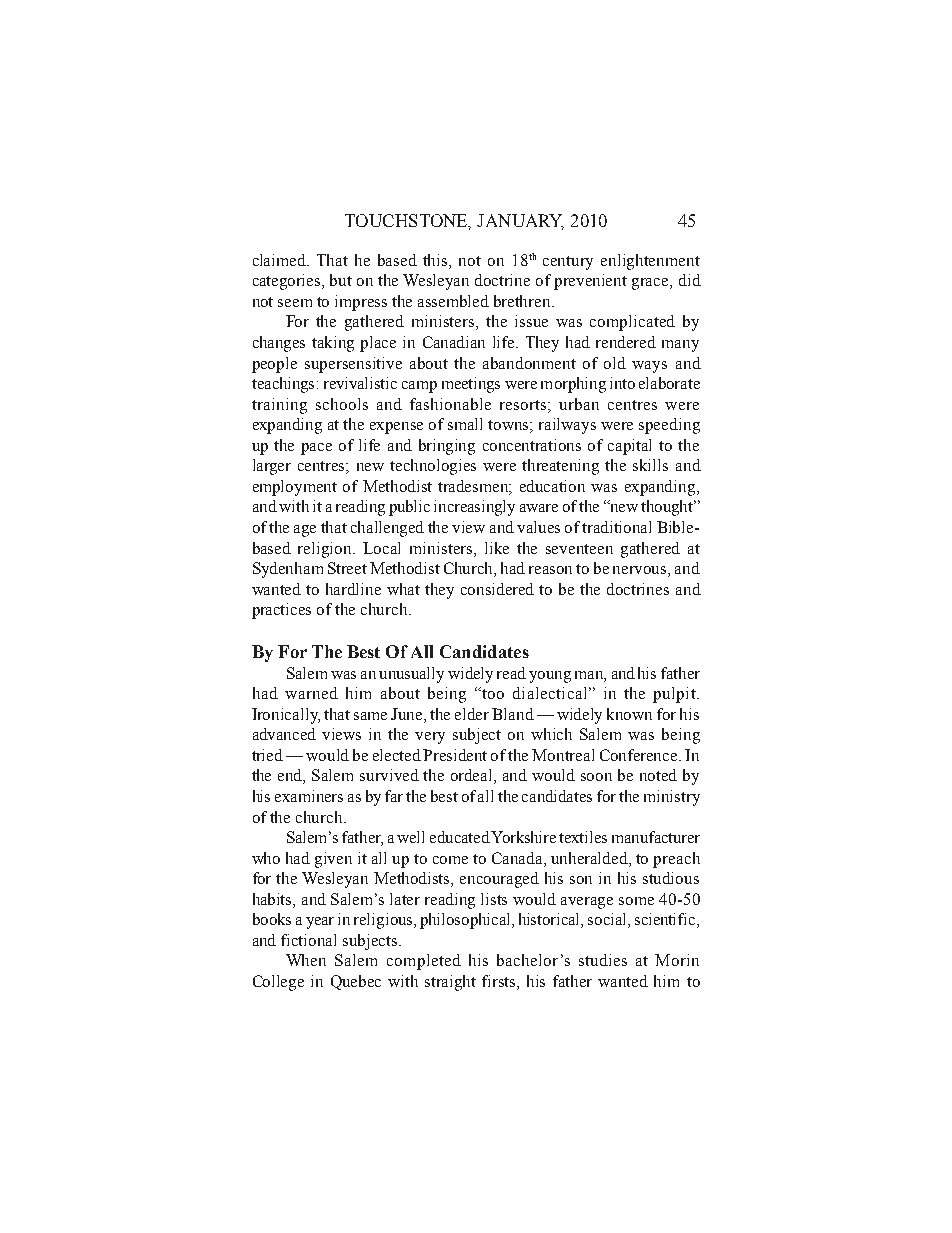 The width and height of the document is (952, 1233). I want to click on this, so click(436, 261).
